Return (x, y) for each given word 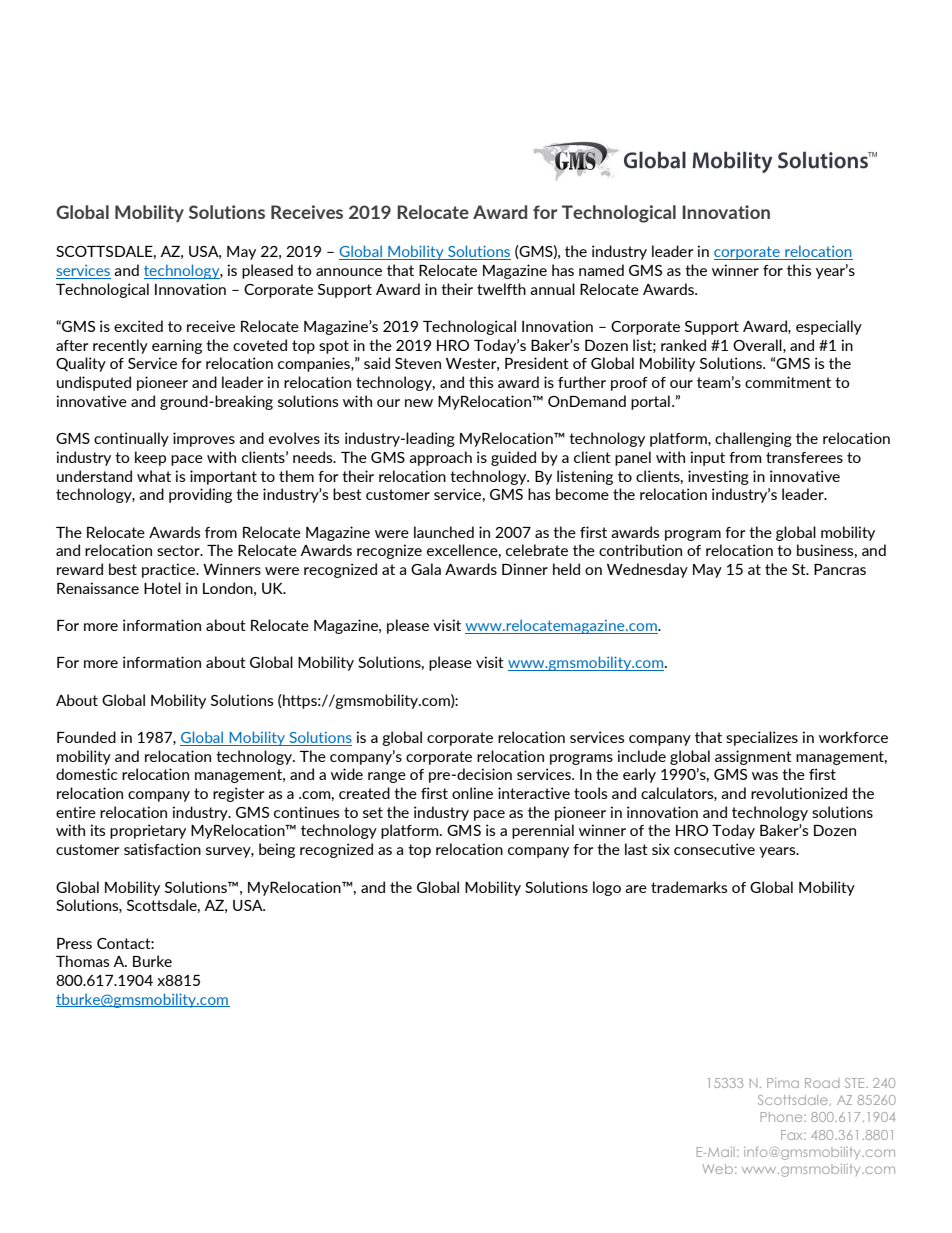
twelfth (501, 289)
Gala (426, 569)
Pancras (840, 569)
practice (170, 570)
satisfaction (162, 849)
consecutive (714, 849)
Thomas (83, 961)
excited (138, 326)
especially (829, 327)
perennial (543, 831)
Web (719, 1169)
